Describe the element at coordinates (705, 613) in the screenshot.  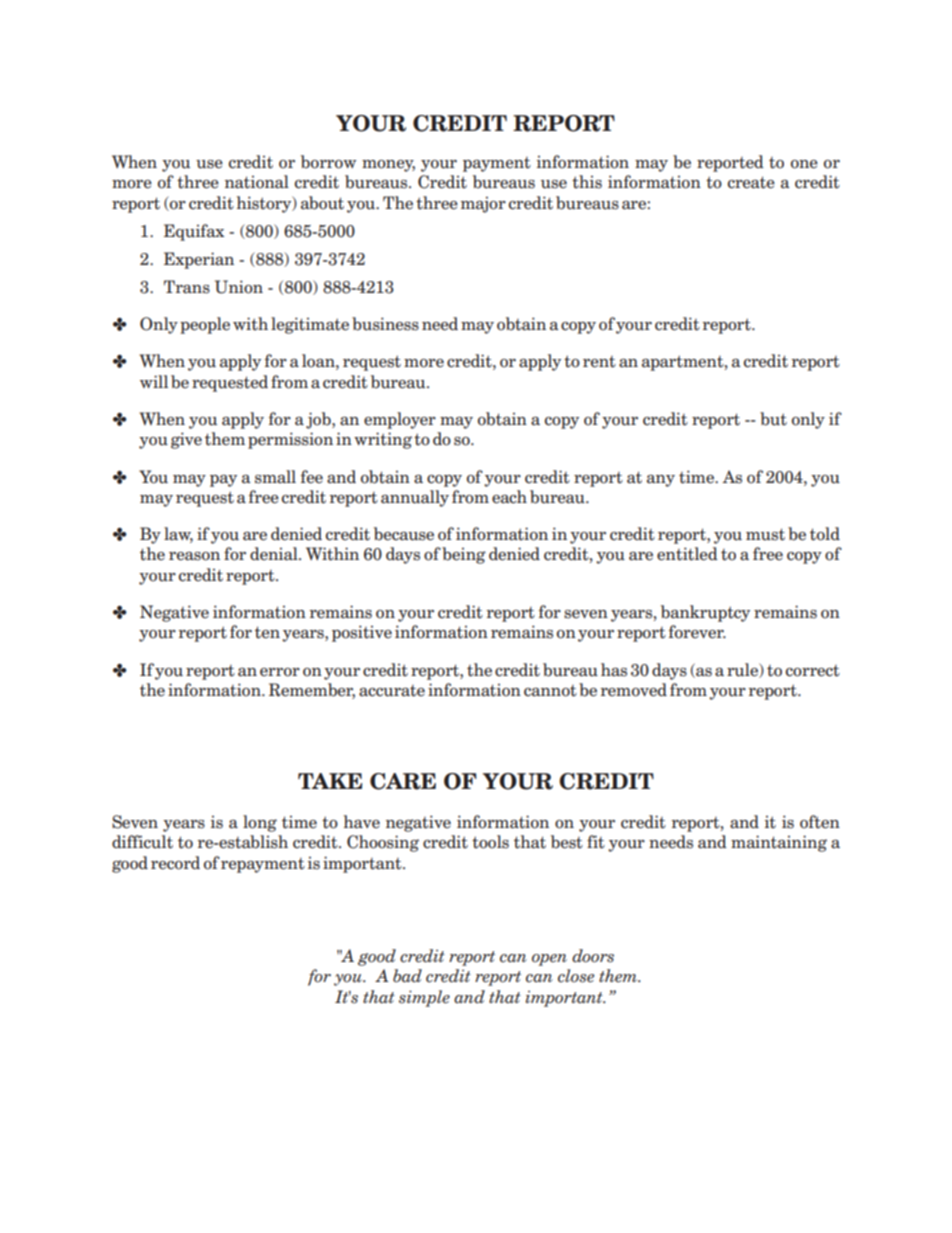
I see `bankruptcy` at that location.
